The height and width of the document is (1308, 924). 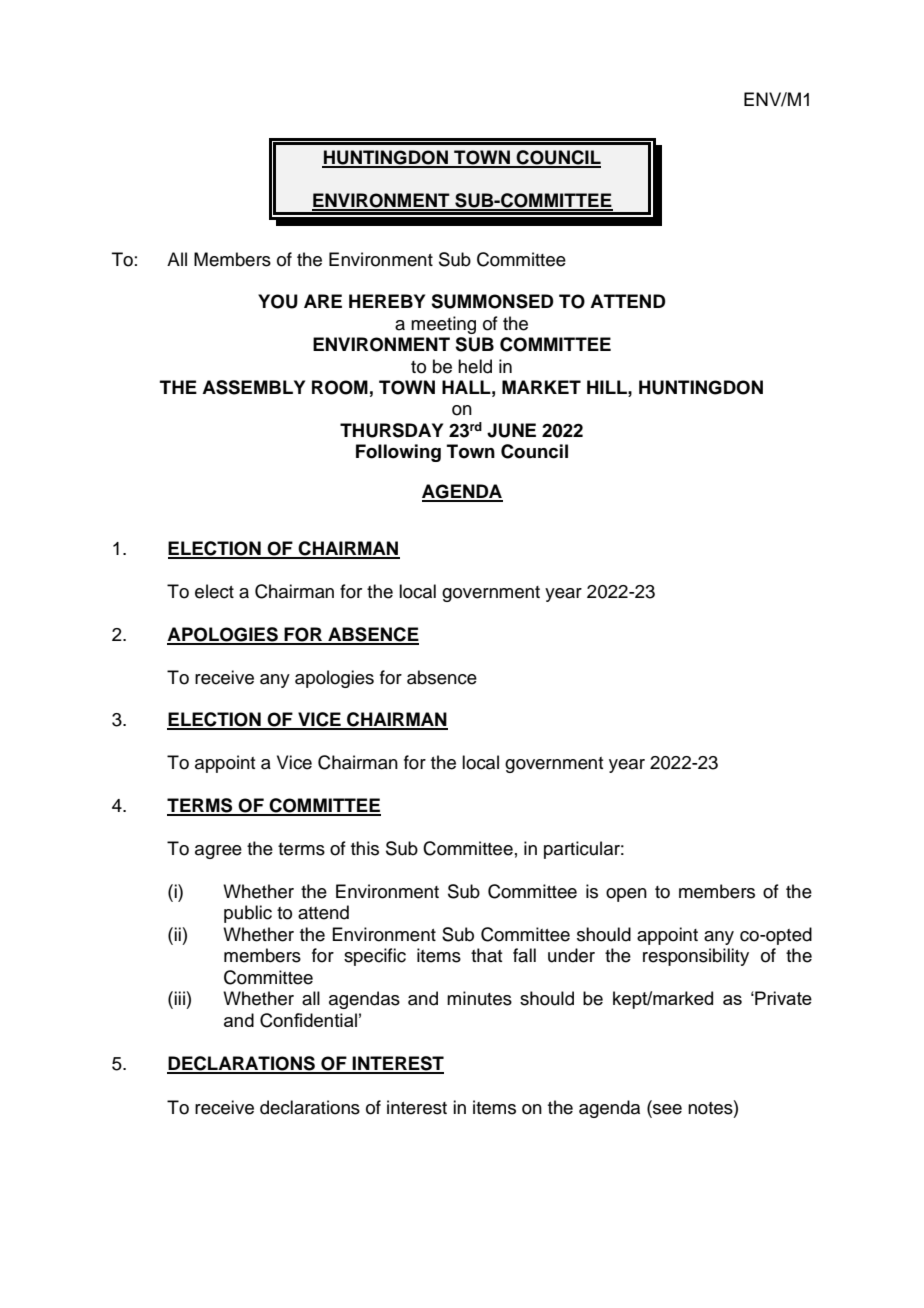 I want to click on agree, so click(x=218, y=852).
